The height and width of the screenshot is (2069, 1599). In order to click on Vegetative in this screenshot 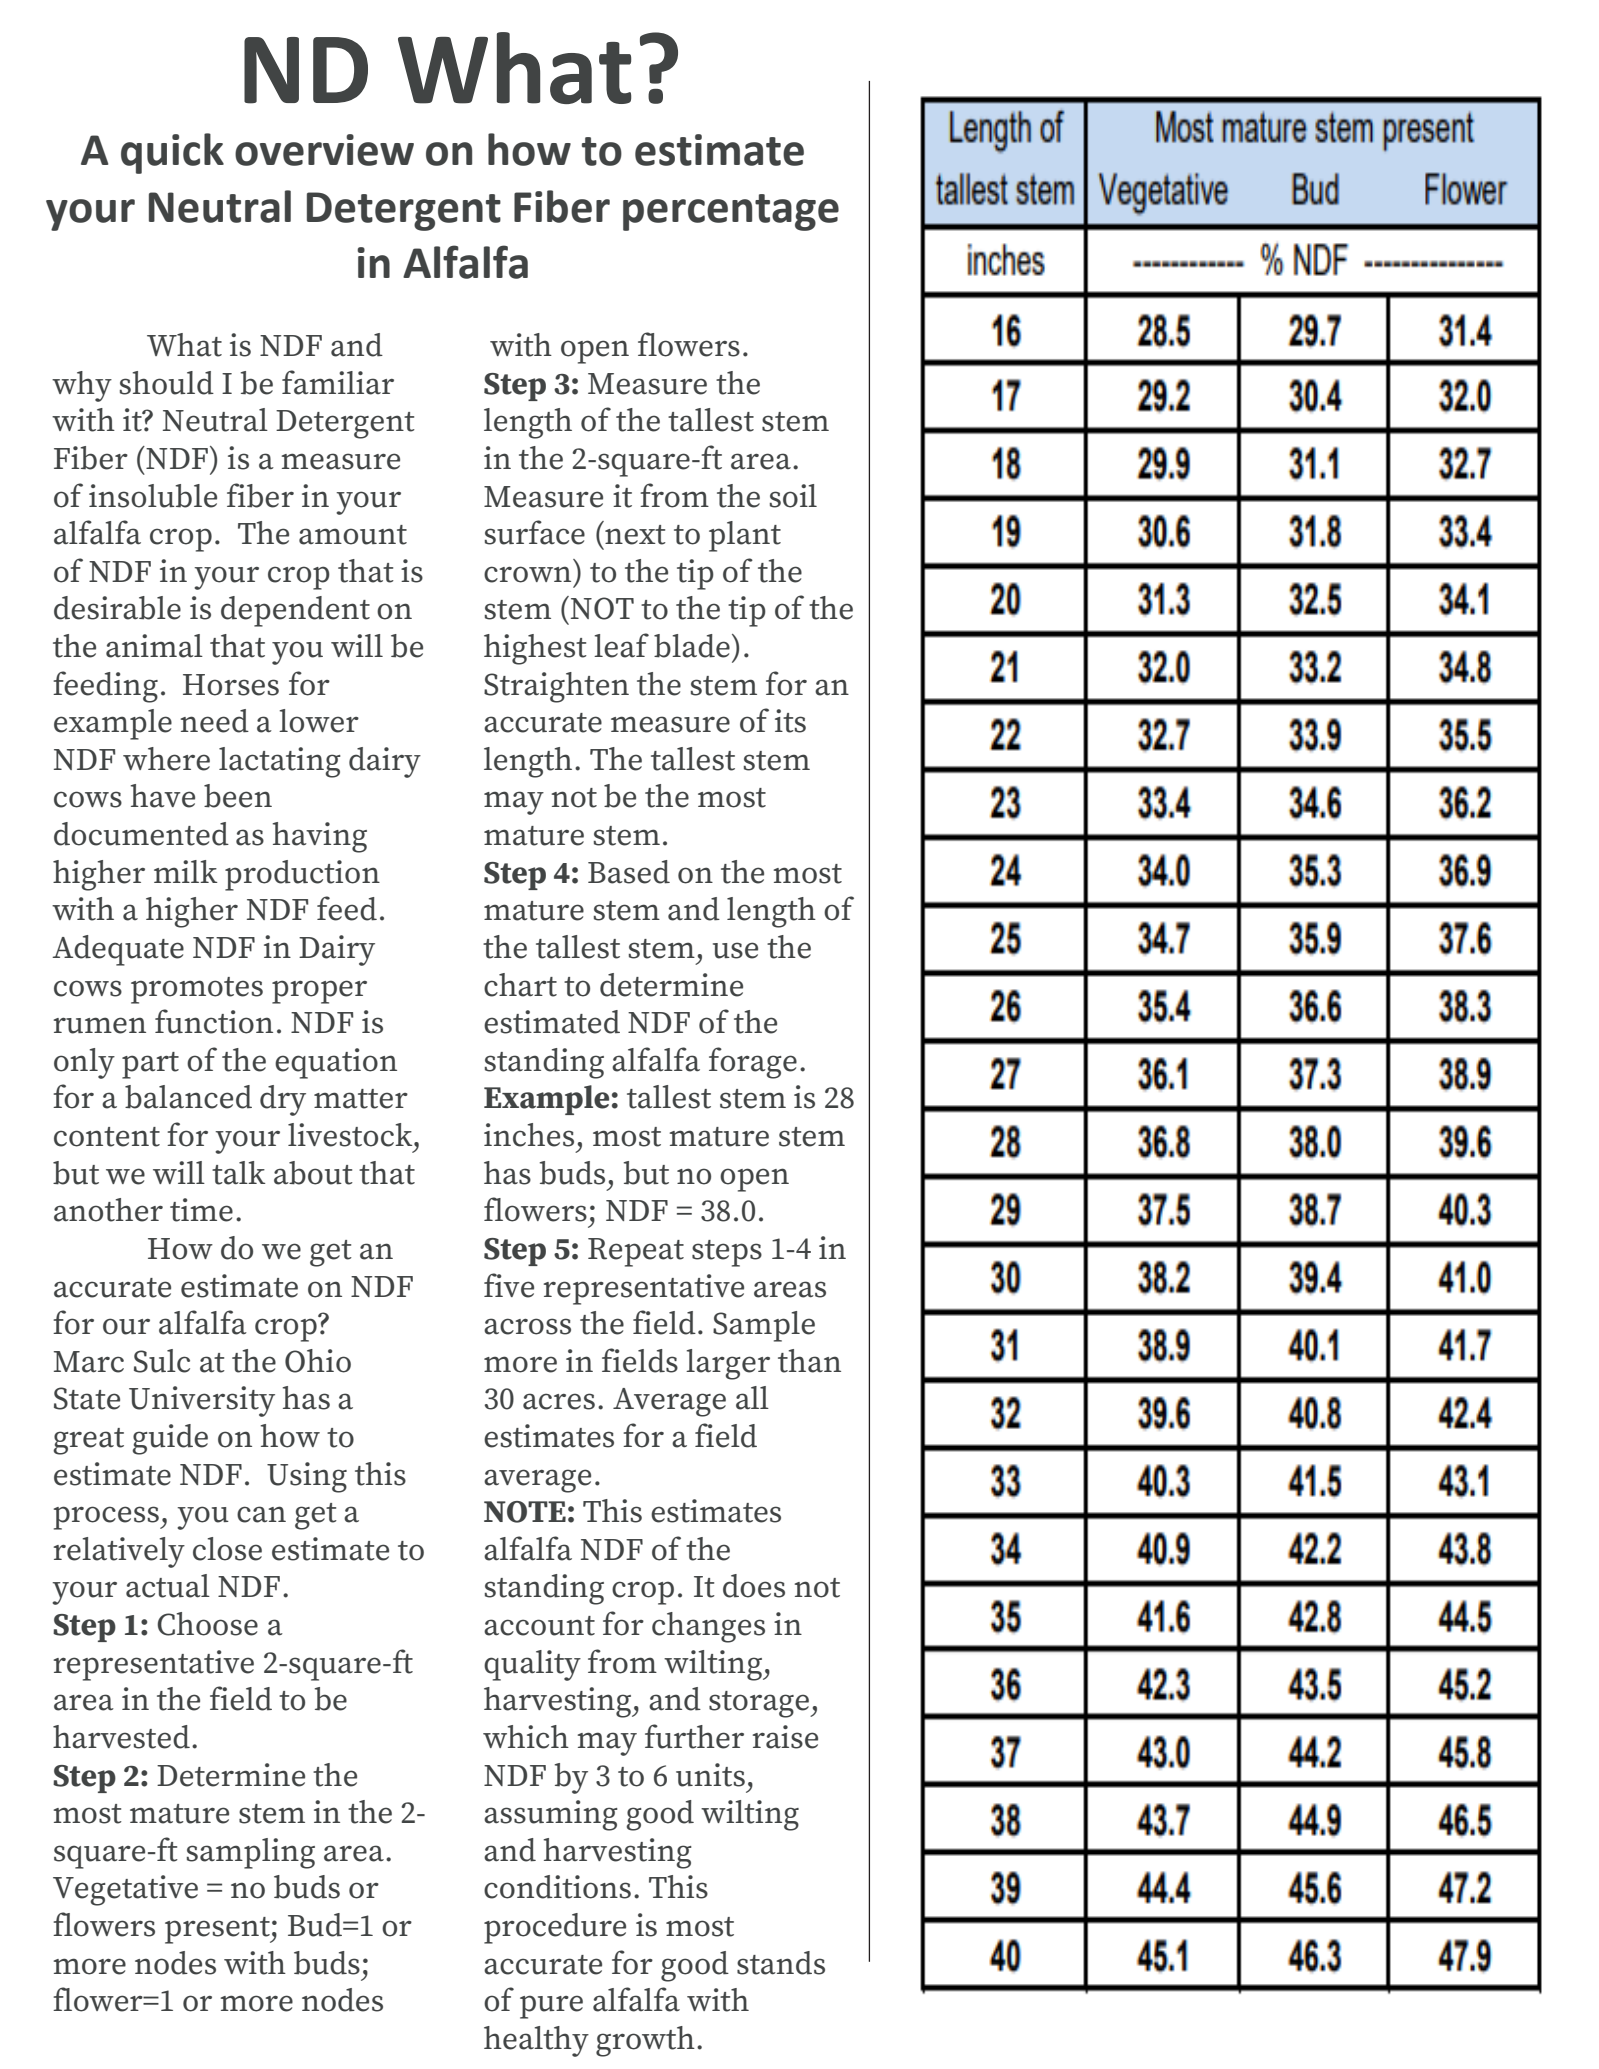, I will do `click(125, 1890)`.
